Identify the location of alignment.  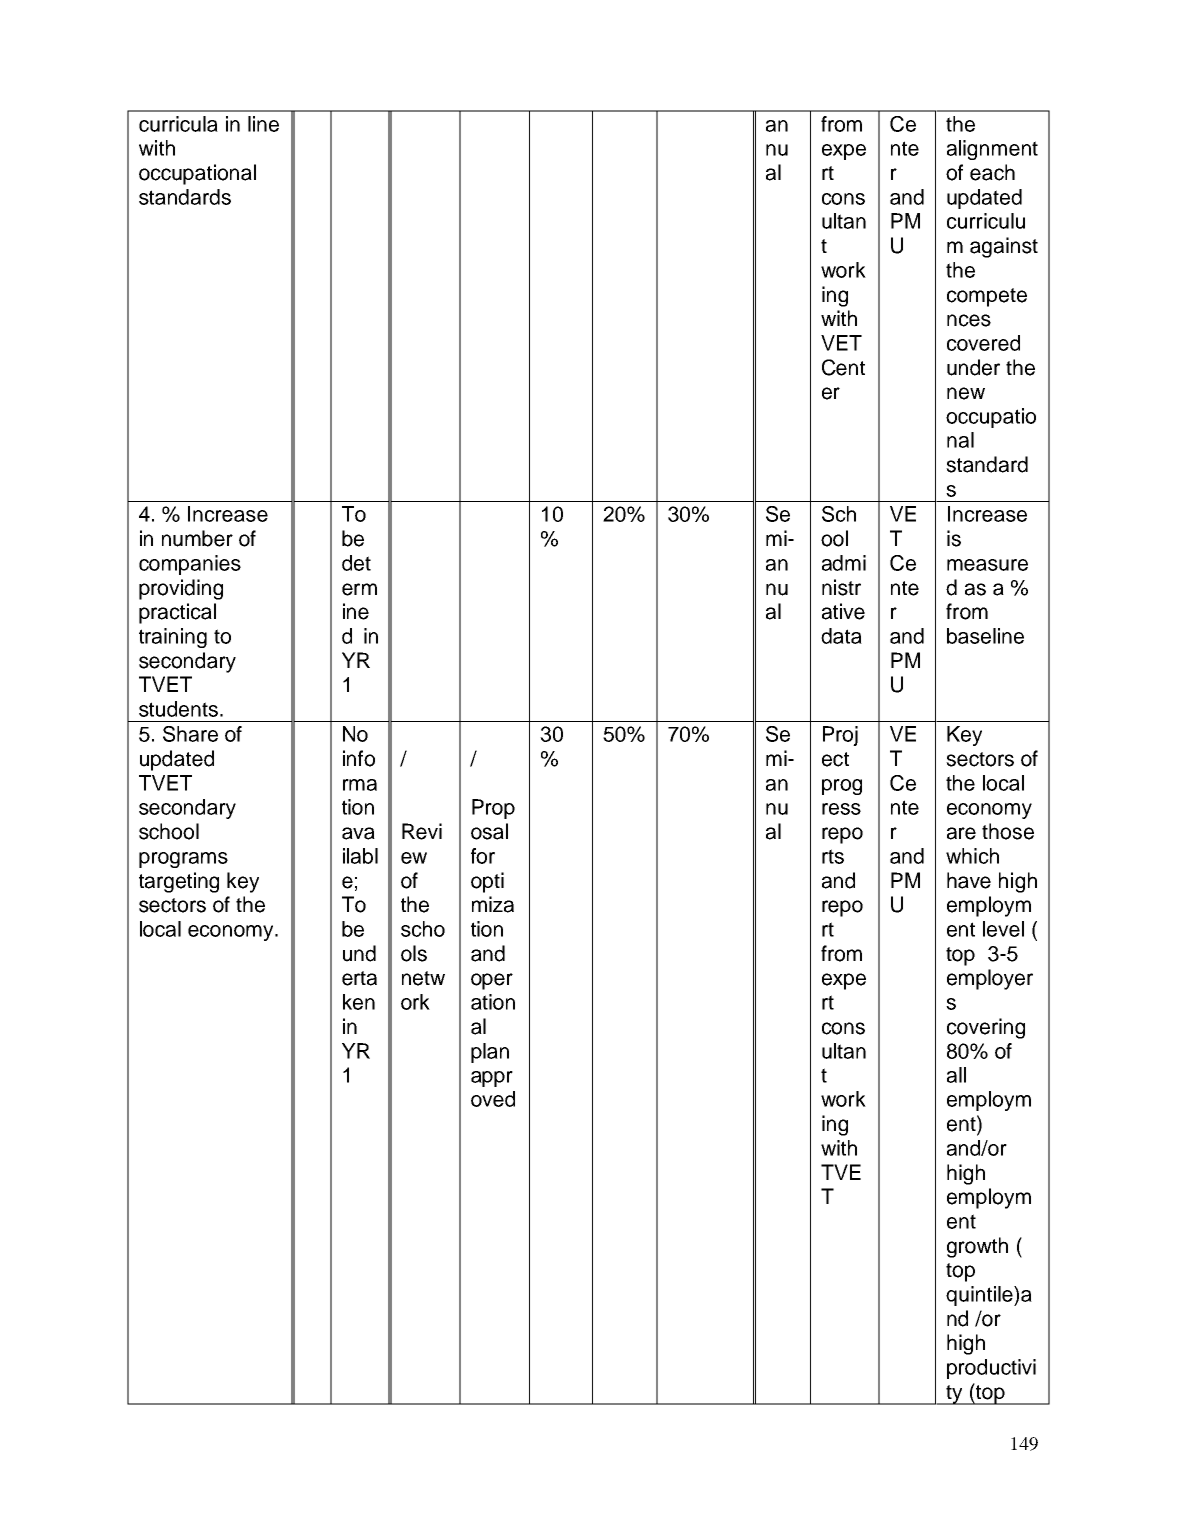
(992, 150).
